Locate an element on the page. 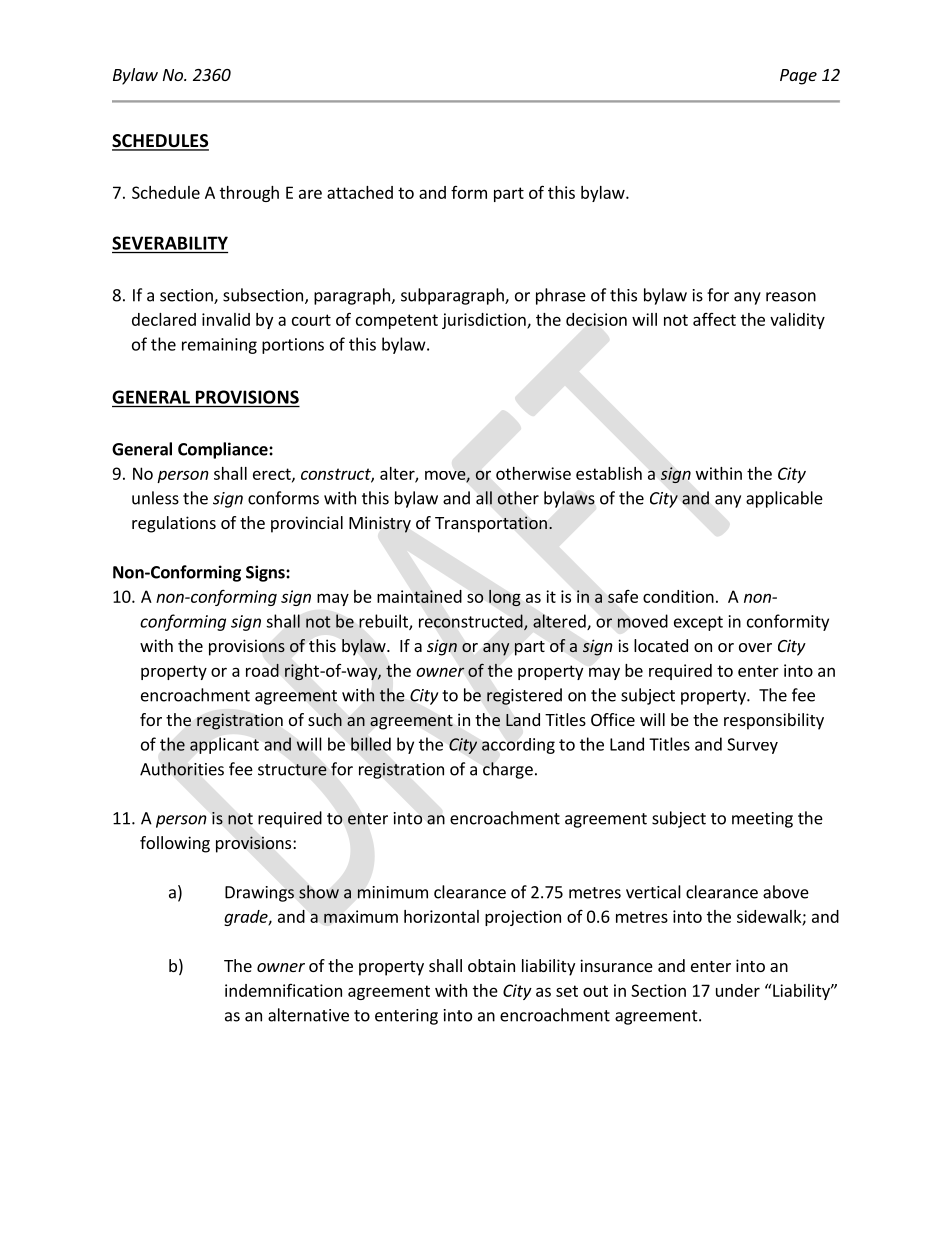  obtain is located at coordinates (491, 965).
